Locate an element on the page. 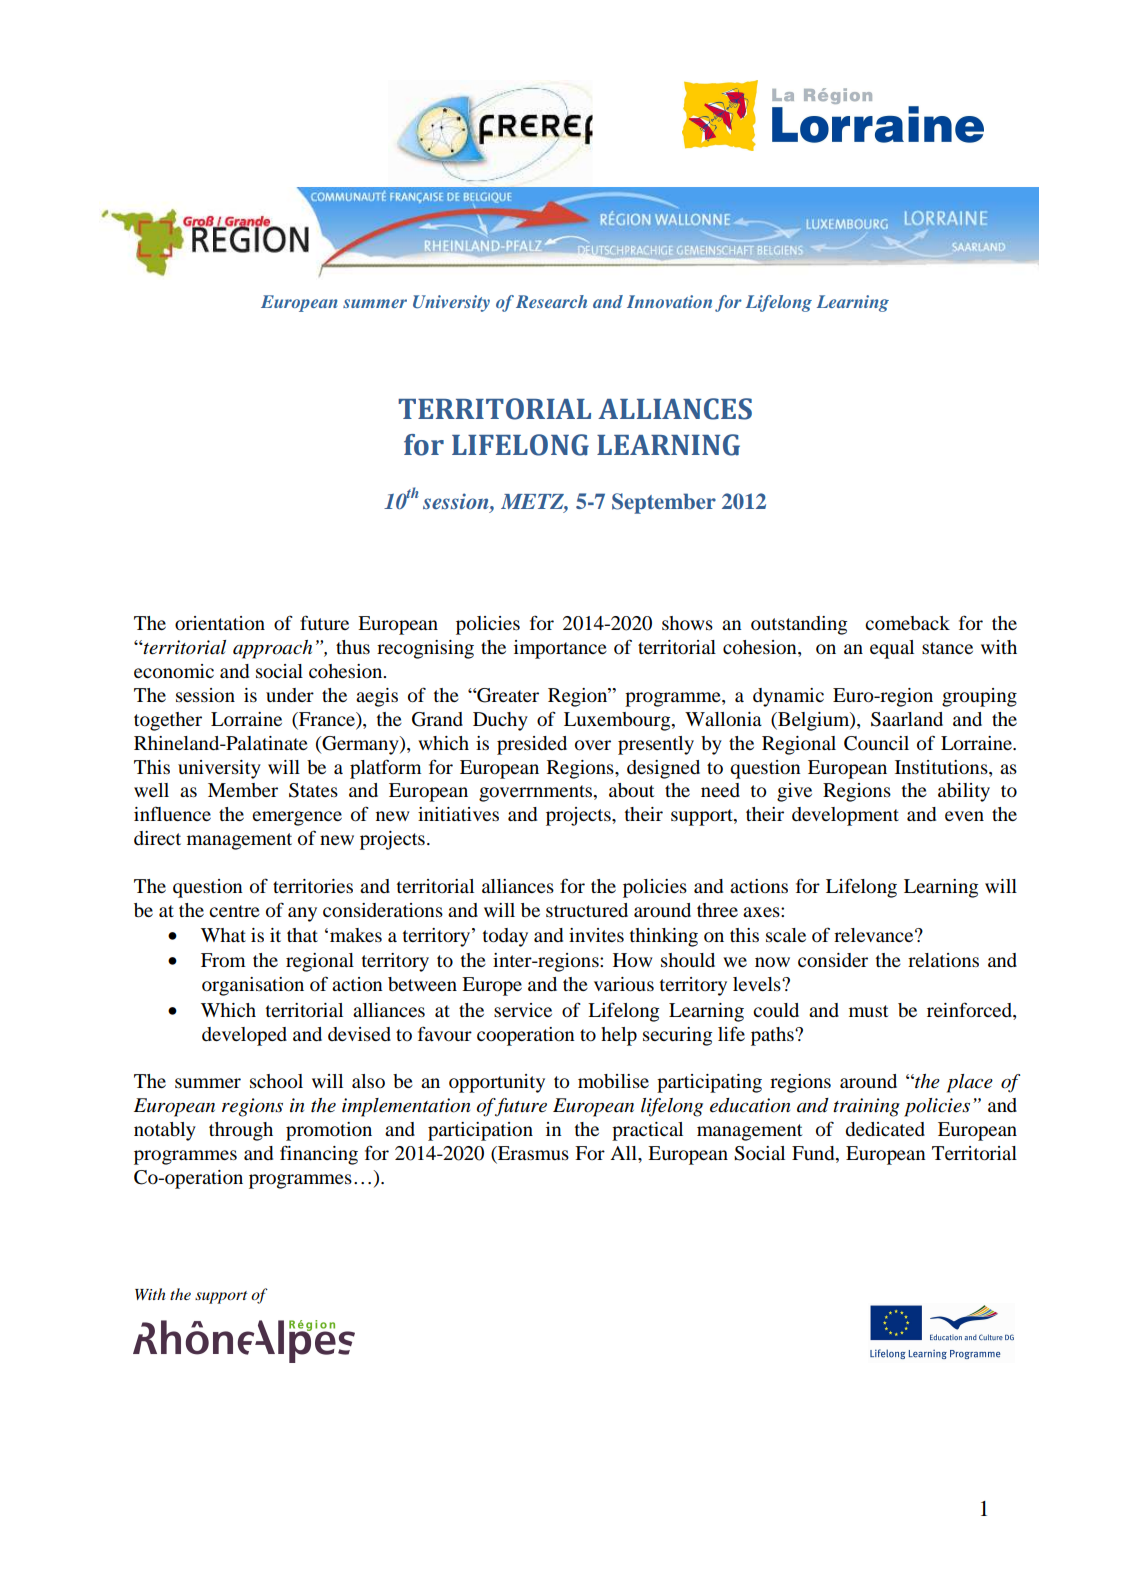  Research is located at coordinates (551, 301).
